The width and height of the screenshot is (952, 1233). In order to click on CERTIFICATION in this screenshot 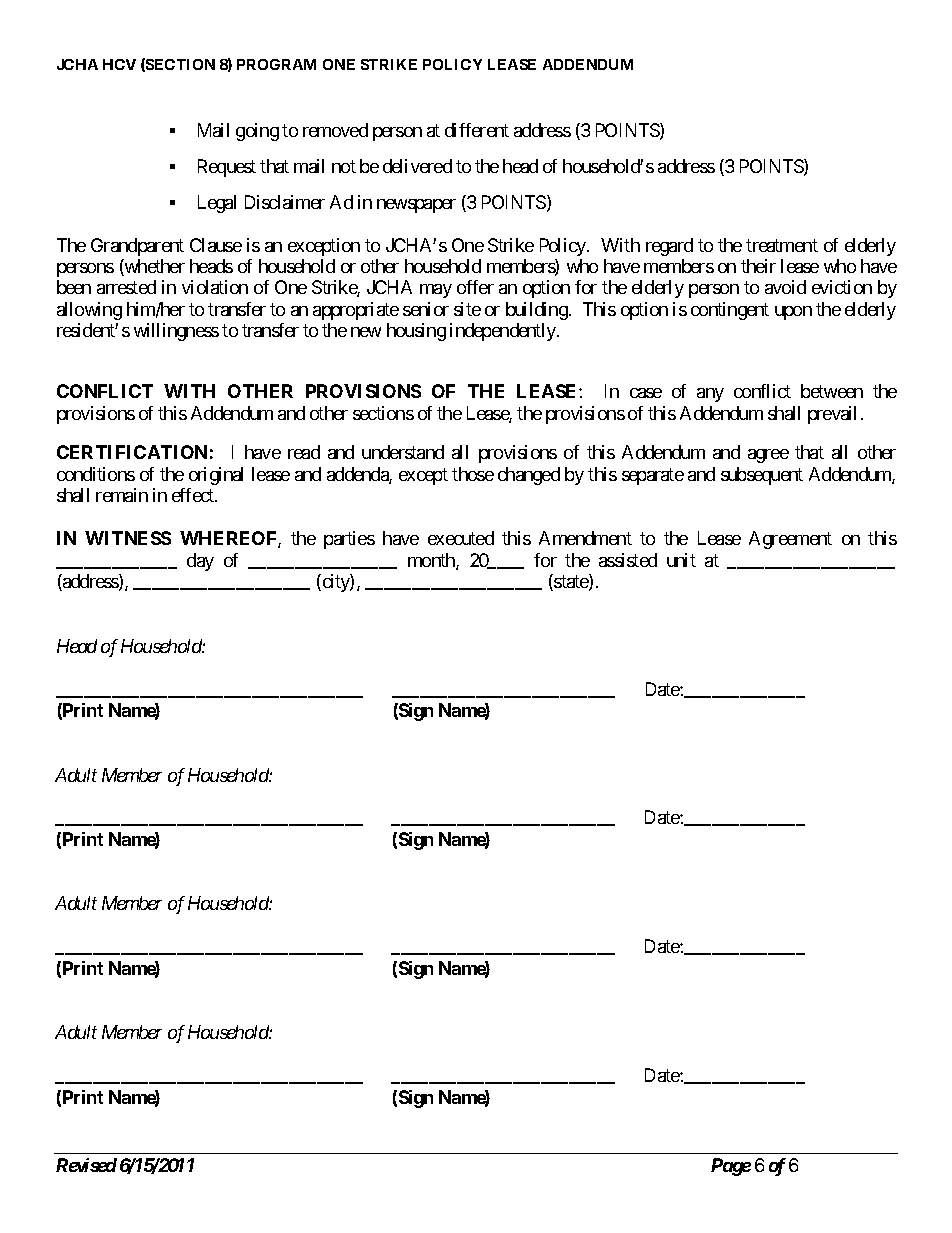, I will do `click(132, 452)`.
